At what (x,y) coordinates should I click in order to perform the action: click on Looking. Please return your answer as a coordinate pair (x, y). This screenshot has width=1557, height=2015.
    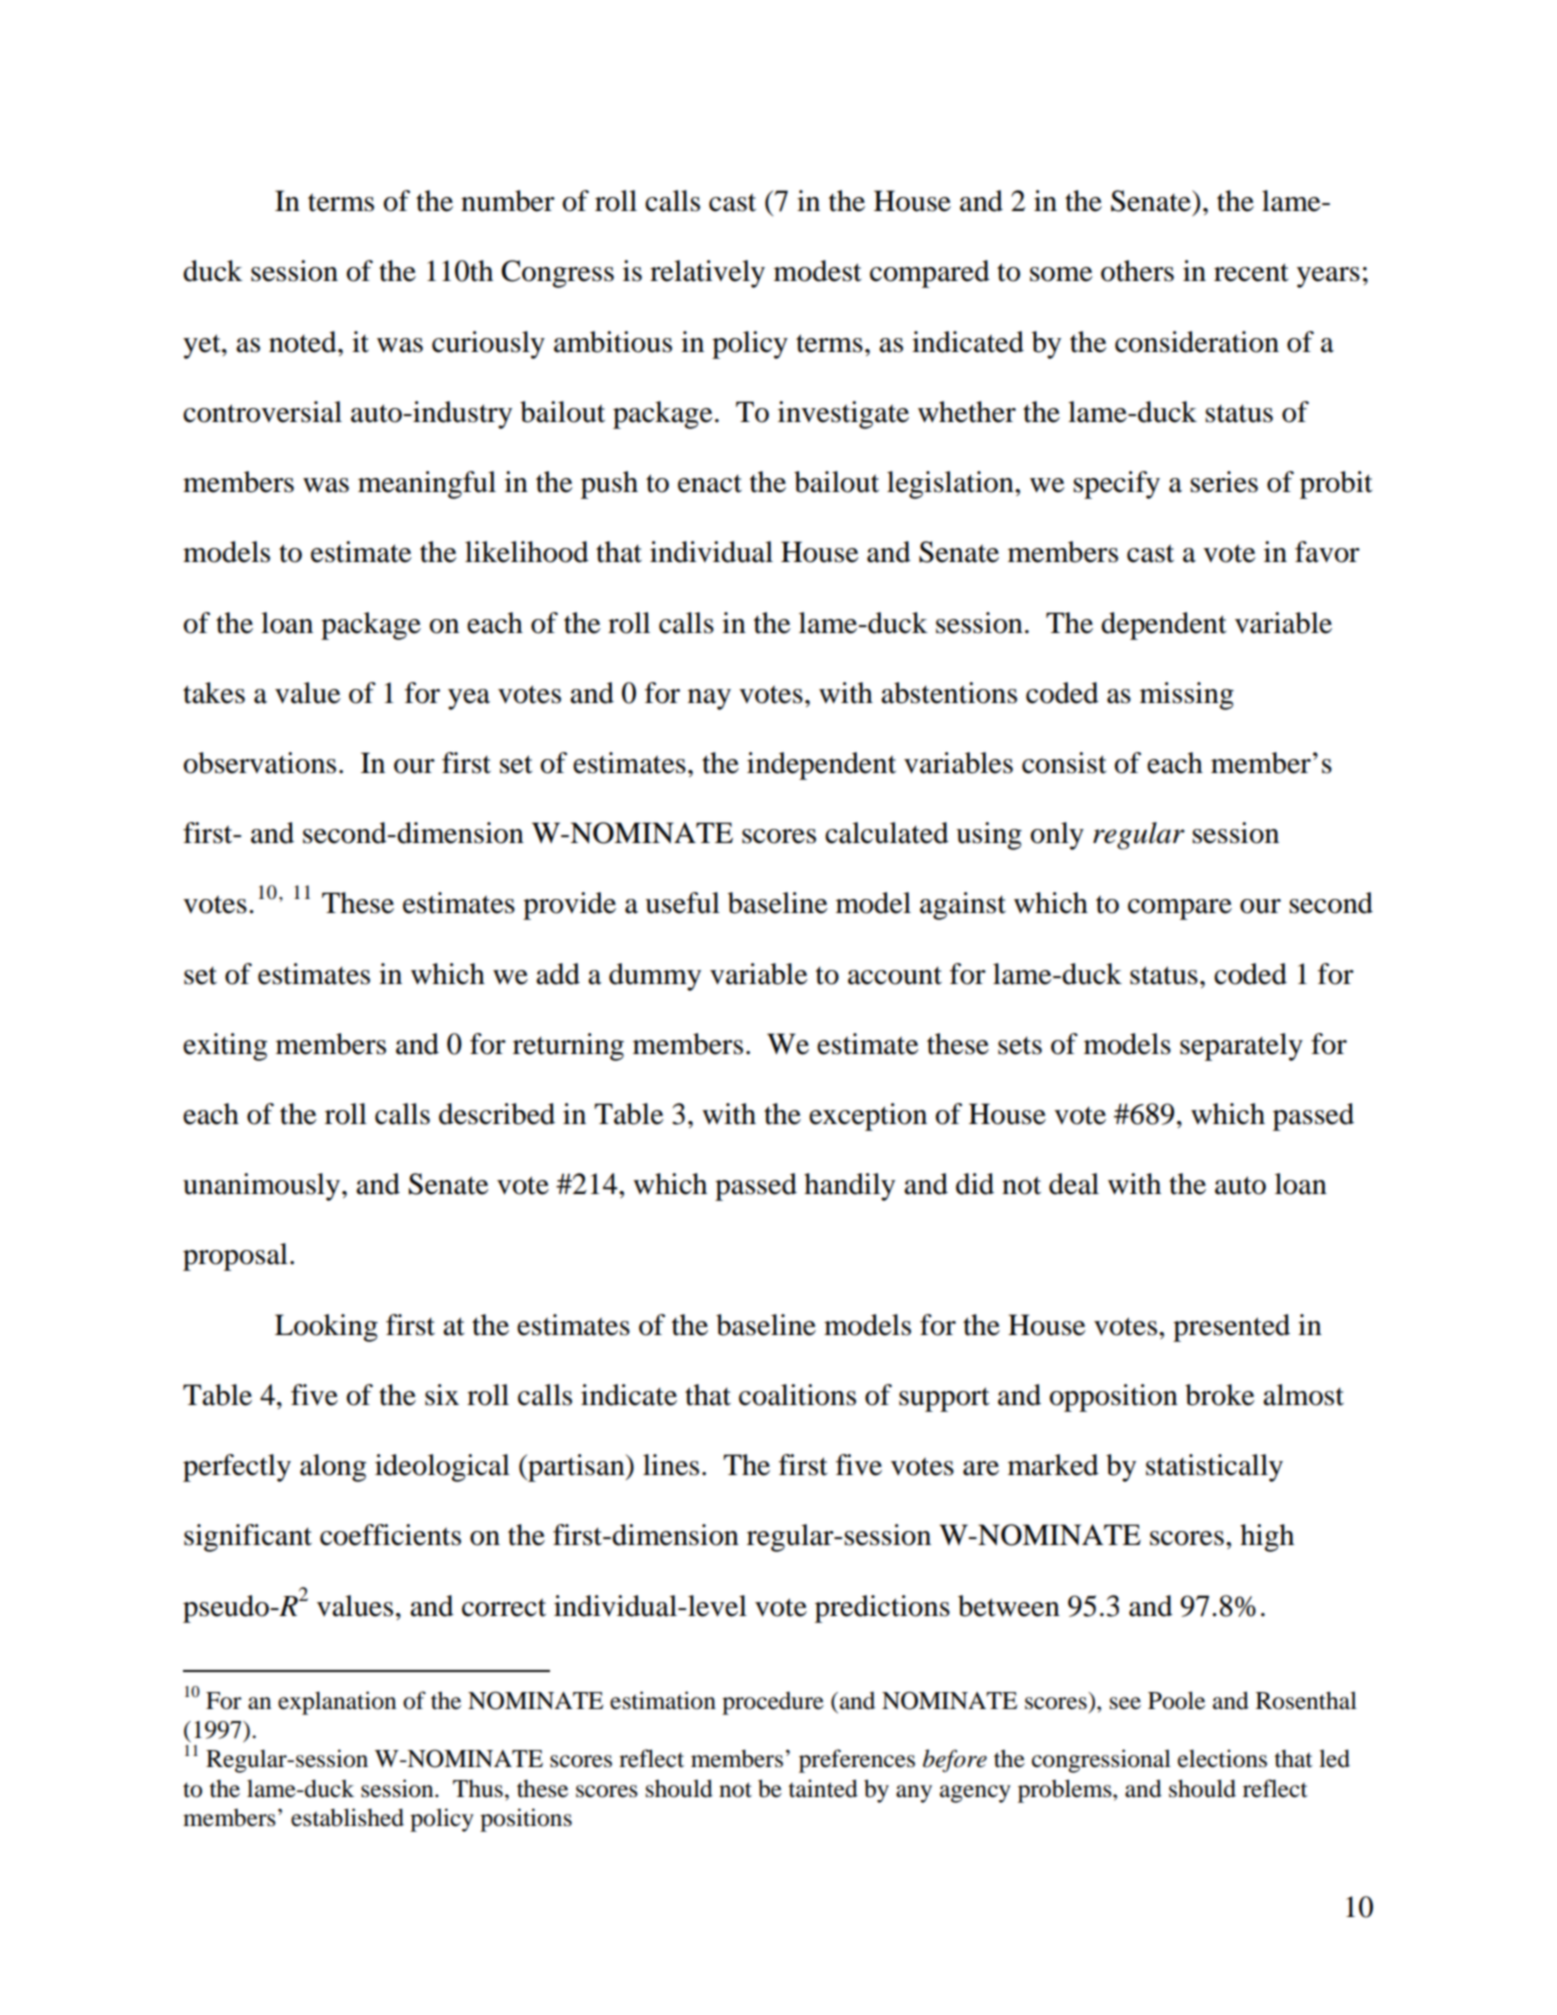
    Looking at the image, I should click on (326, 1328).
